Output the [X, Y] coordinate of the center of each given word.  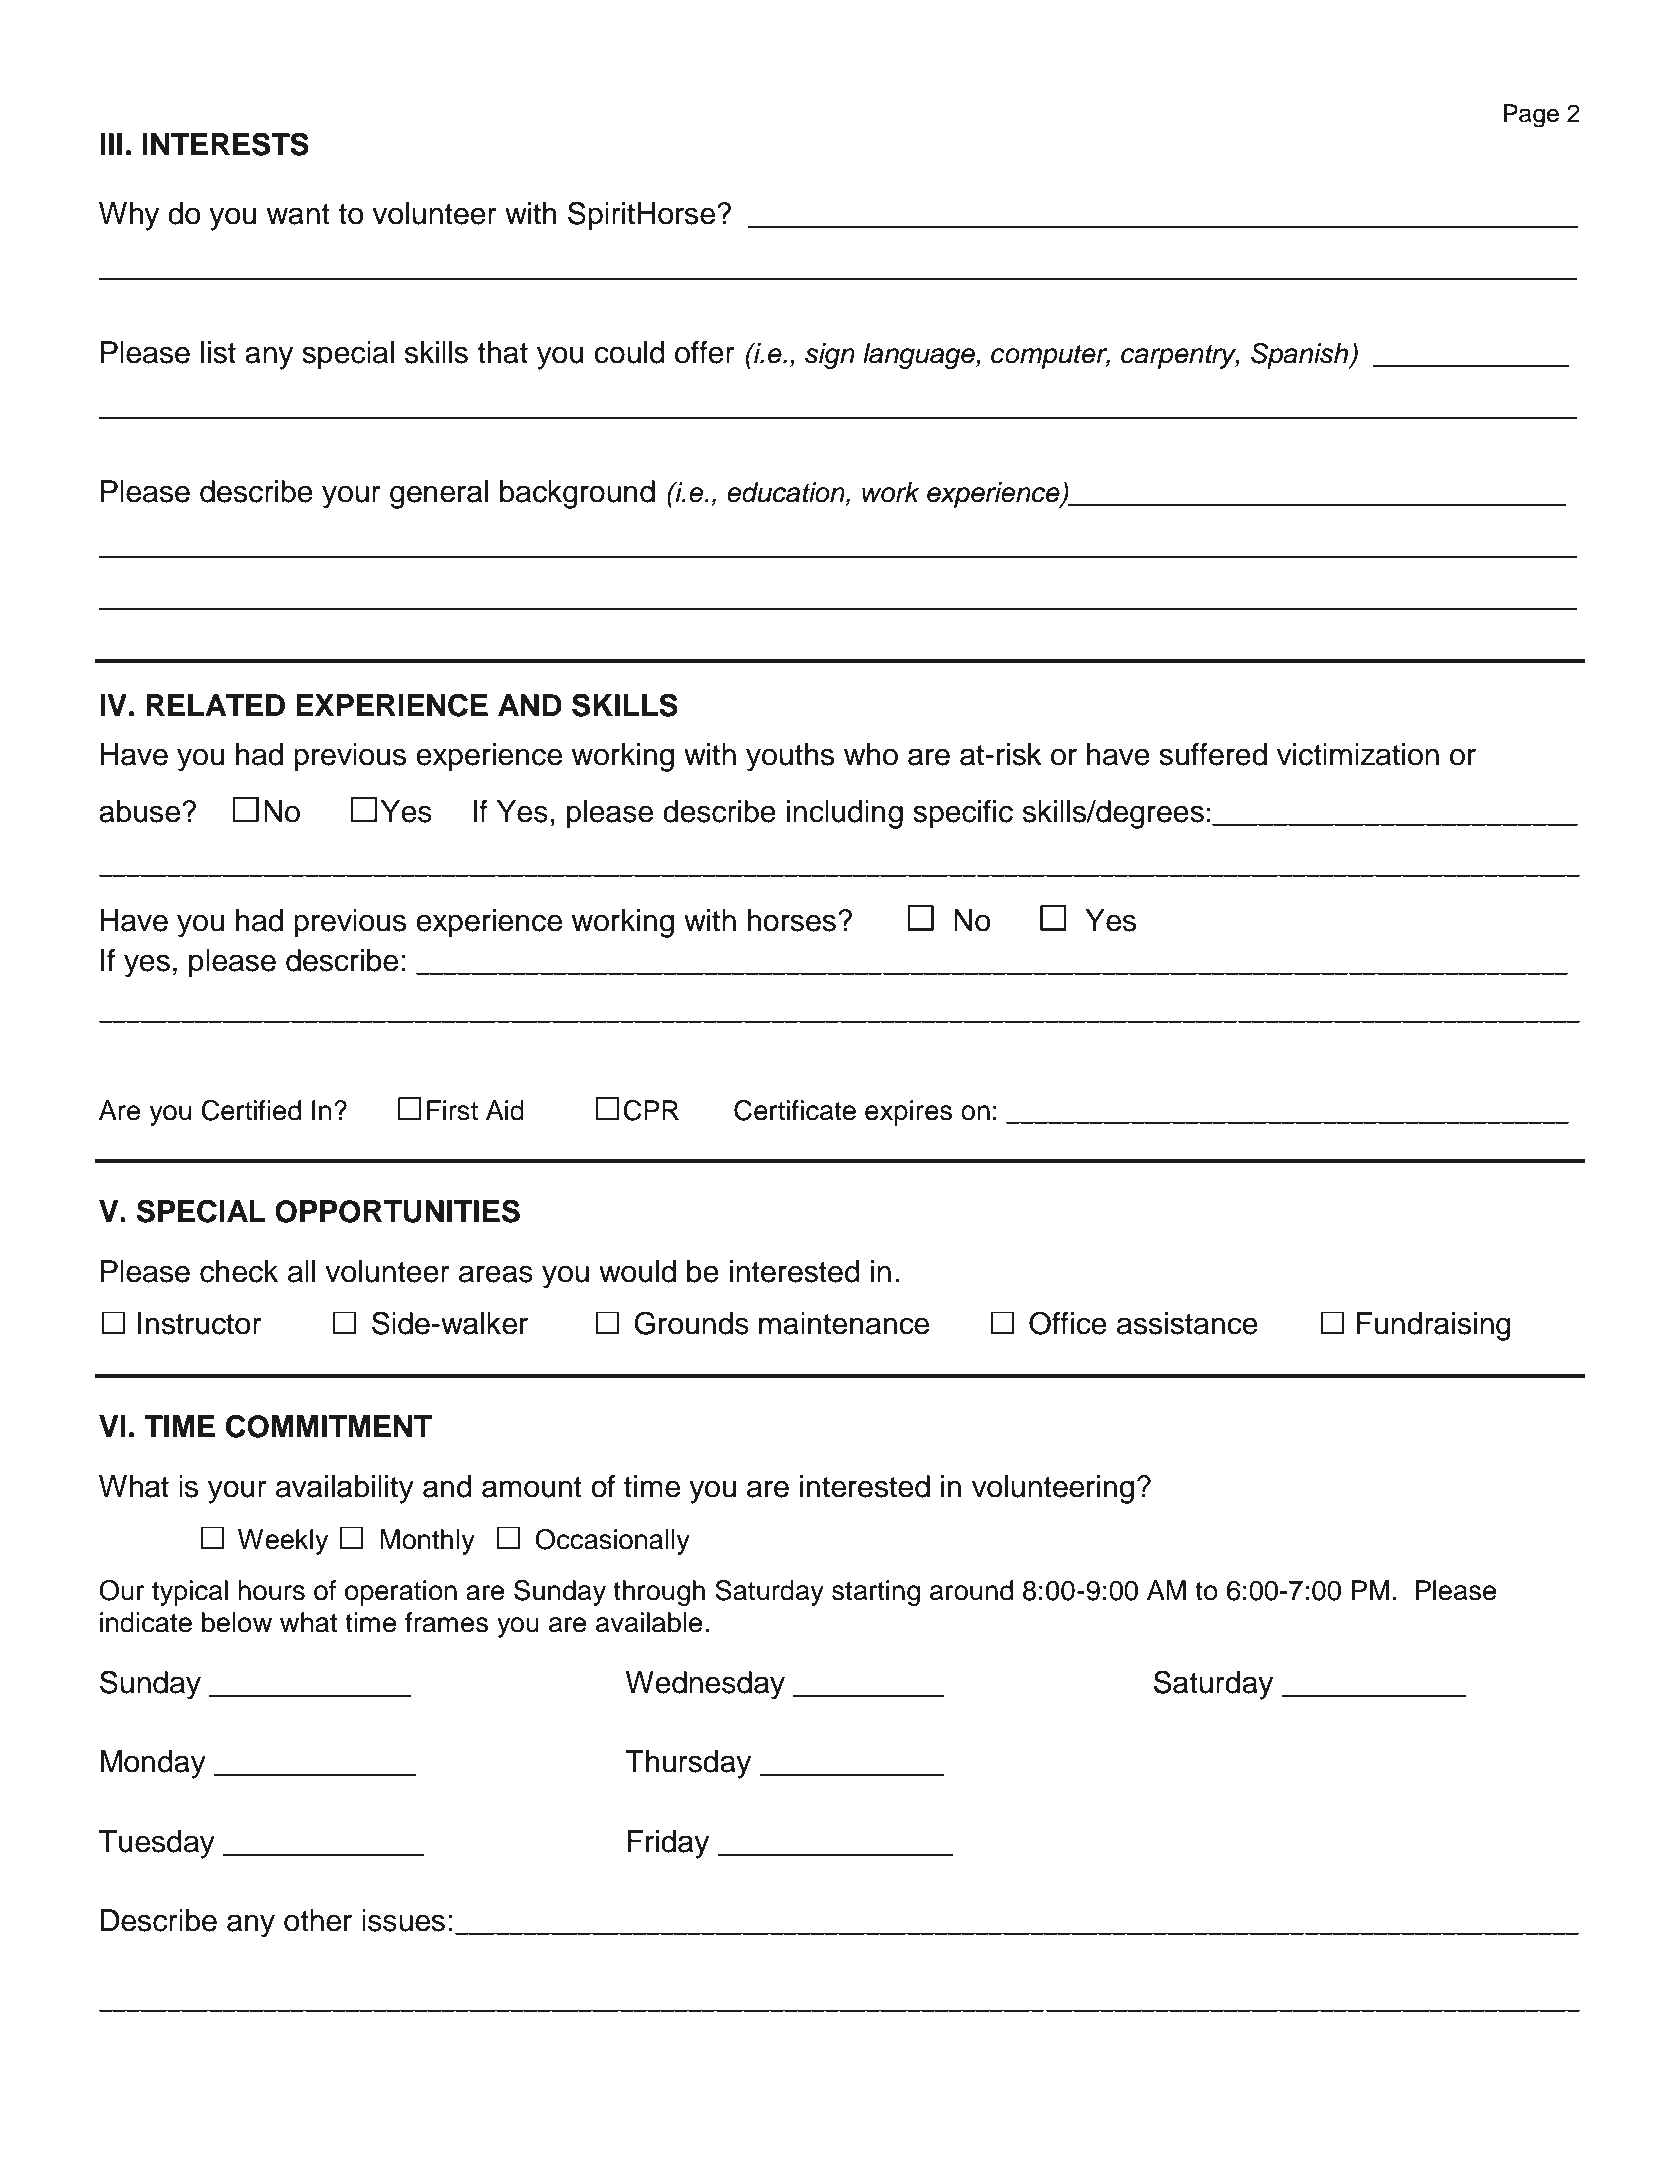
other [318, 1920]
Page [1531, 116]
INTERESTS [225, 144]
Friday [668, 1844]
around [971, 1590]
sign [830, 356]
